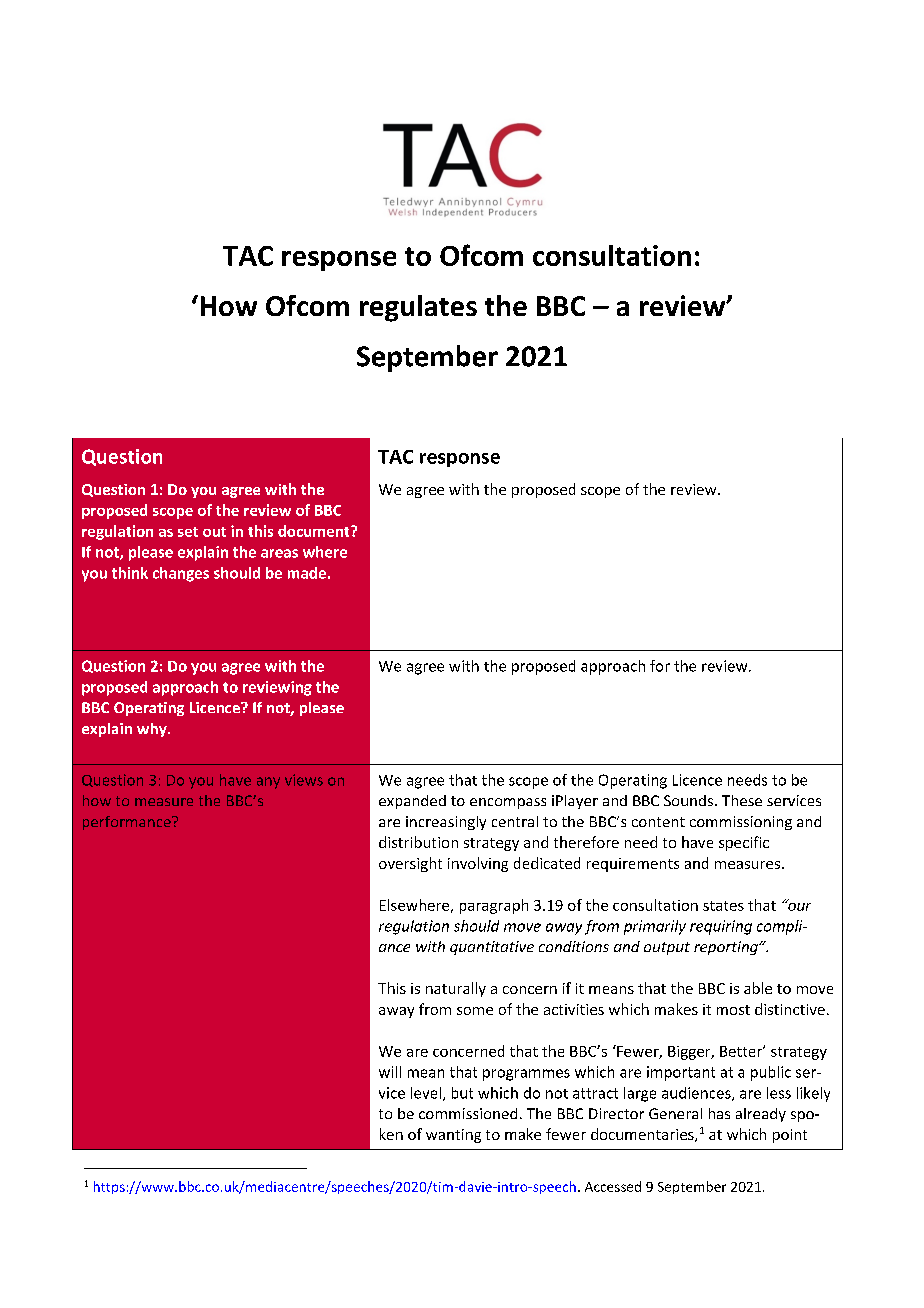  I want to click on These, so click(742, 800).
